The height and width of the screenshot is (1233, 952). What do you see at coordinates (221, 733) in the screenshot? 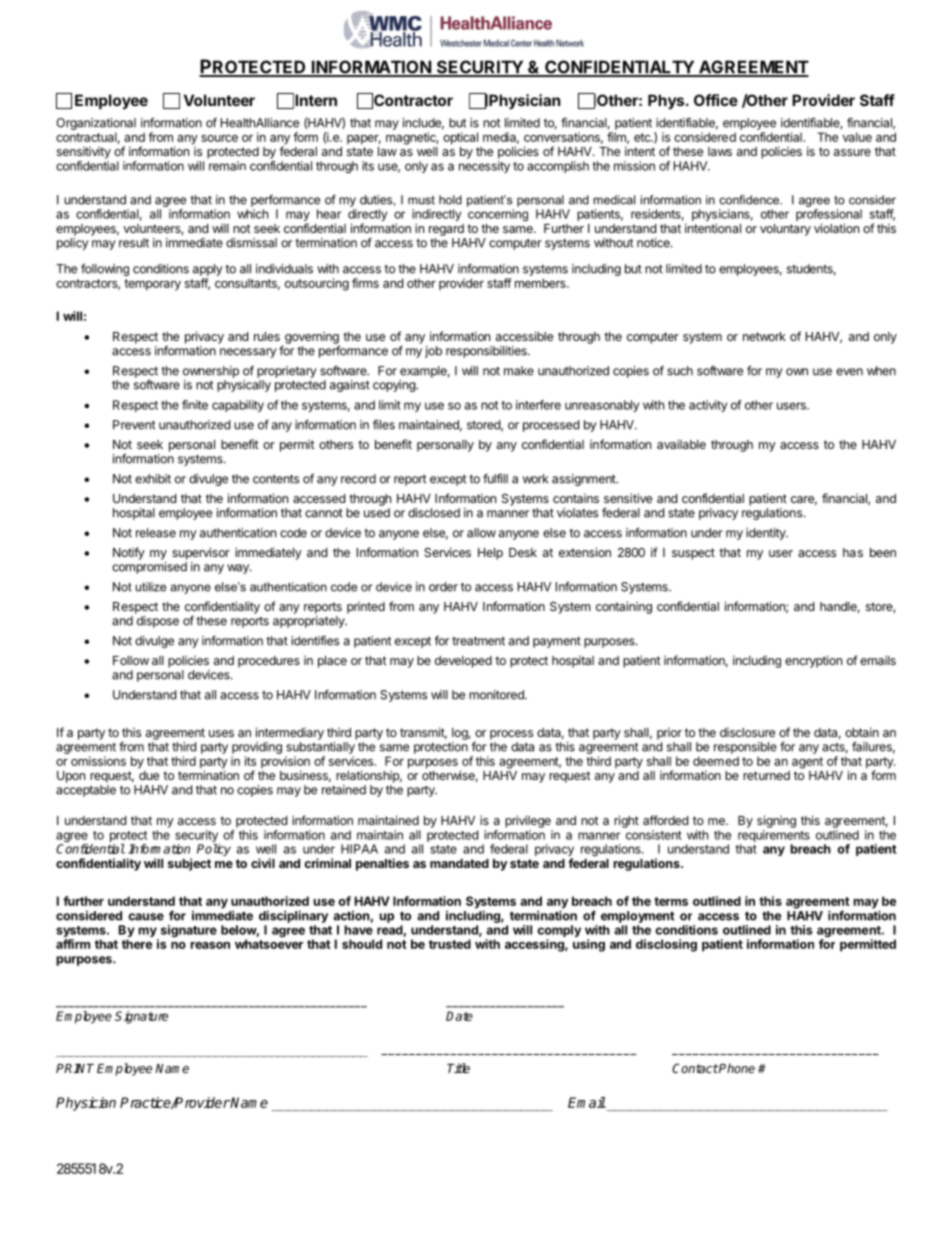
I see `uses` at bounding box center [221, 733].
